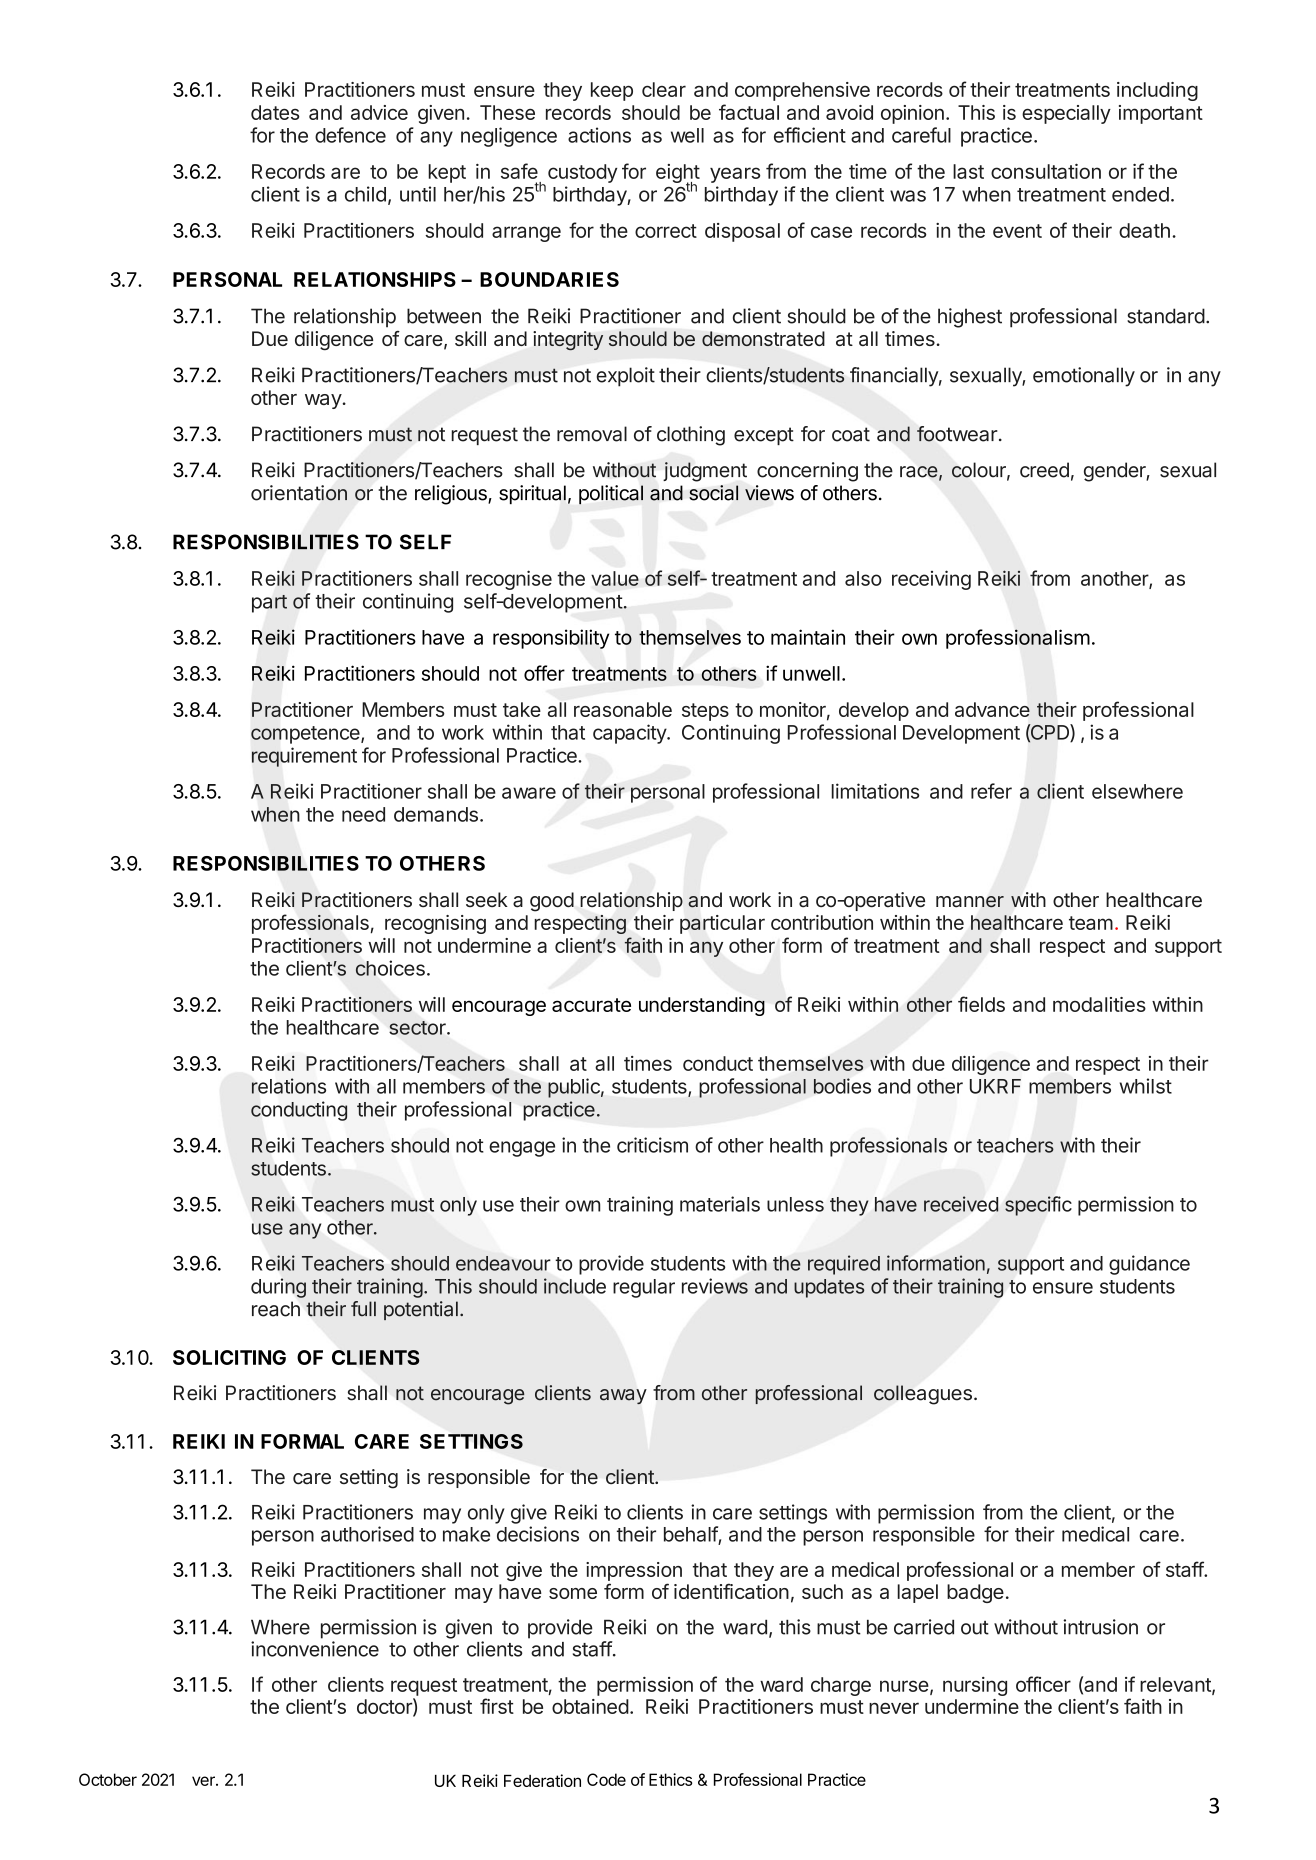 The width and height of the document is (1316, 1860). What do you see at coordinates (644, 1288) in the document?
I see `regular` at bounding box center [644, 1288].
